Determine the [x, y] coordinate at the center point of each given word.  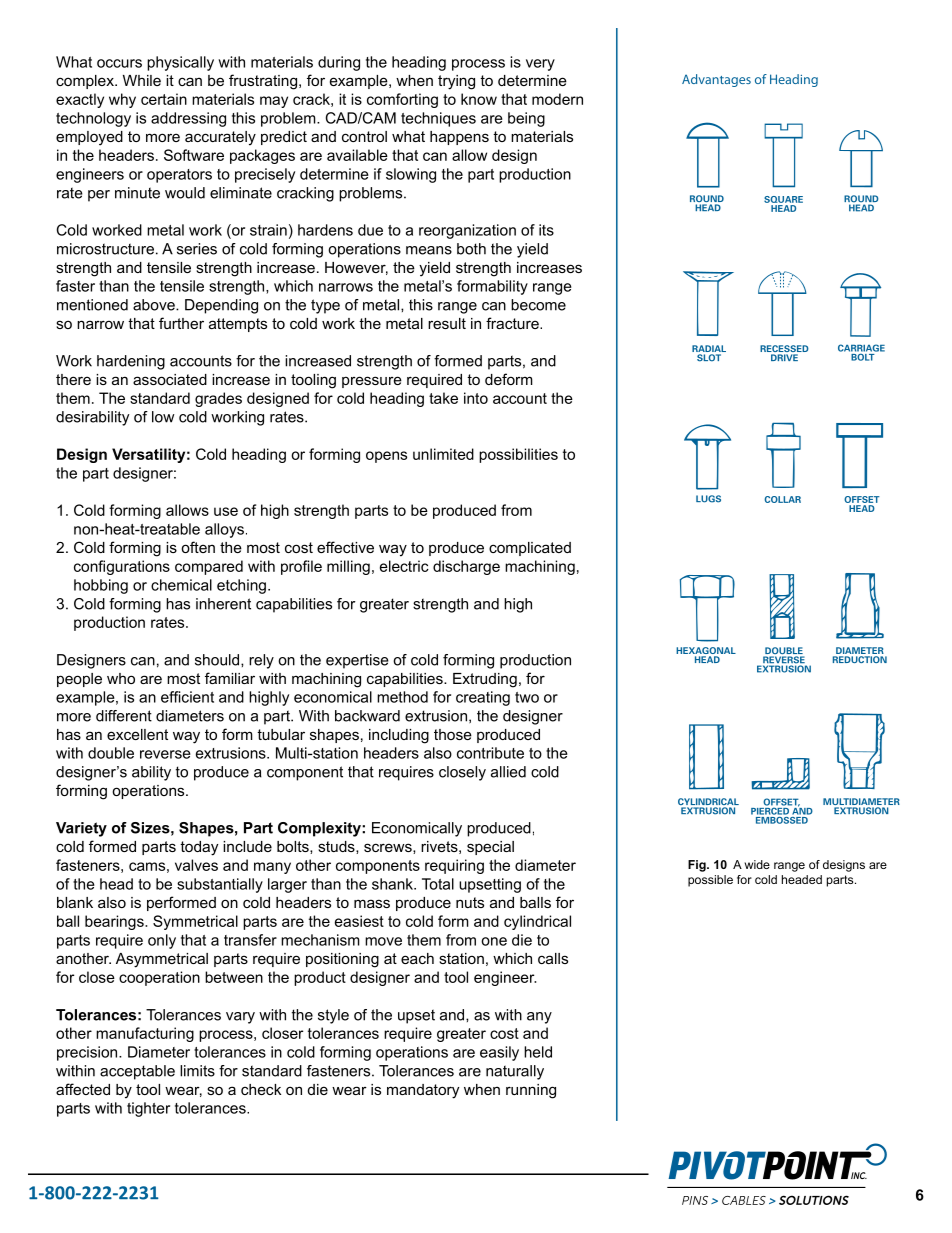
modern [557, 99]
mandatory [423, 1091]
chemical [181, 585]
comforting [402, 100]
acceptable [137, 1072]
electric [404, 566]
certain [164, 99]
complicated [530, 549]
